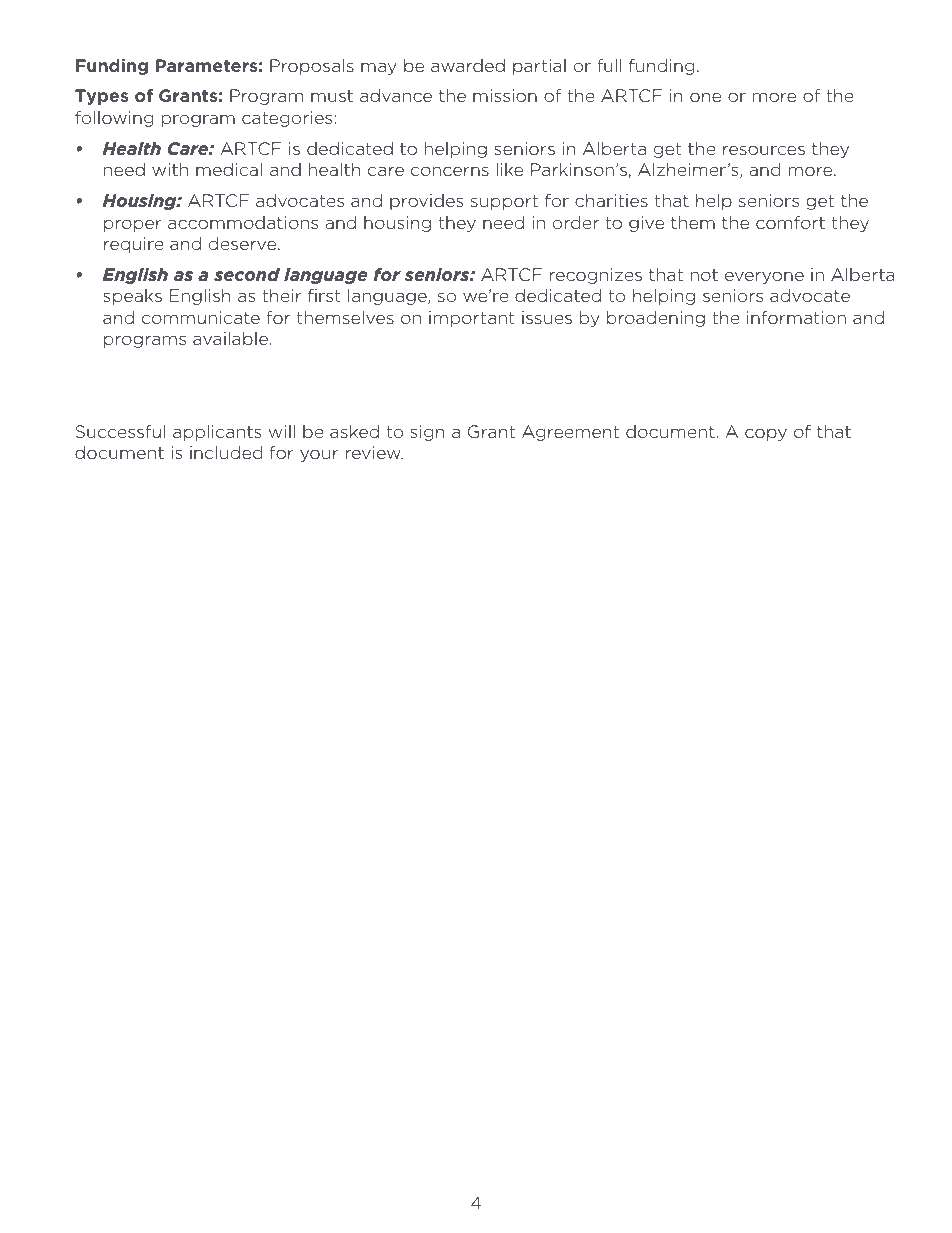  What do you see at coordinates (170, 169) in the page?
I see `with` at bounding box center [170, 169].
